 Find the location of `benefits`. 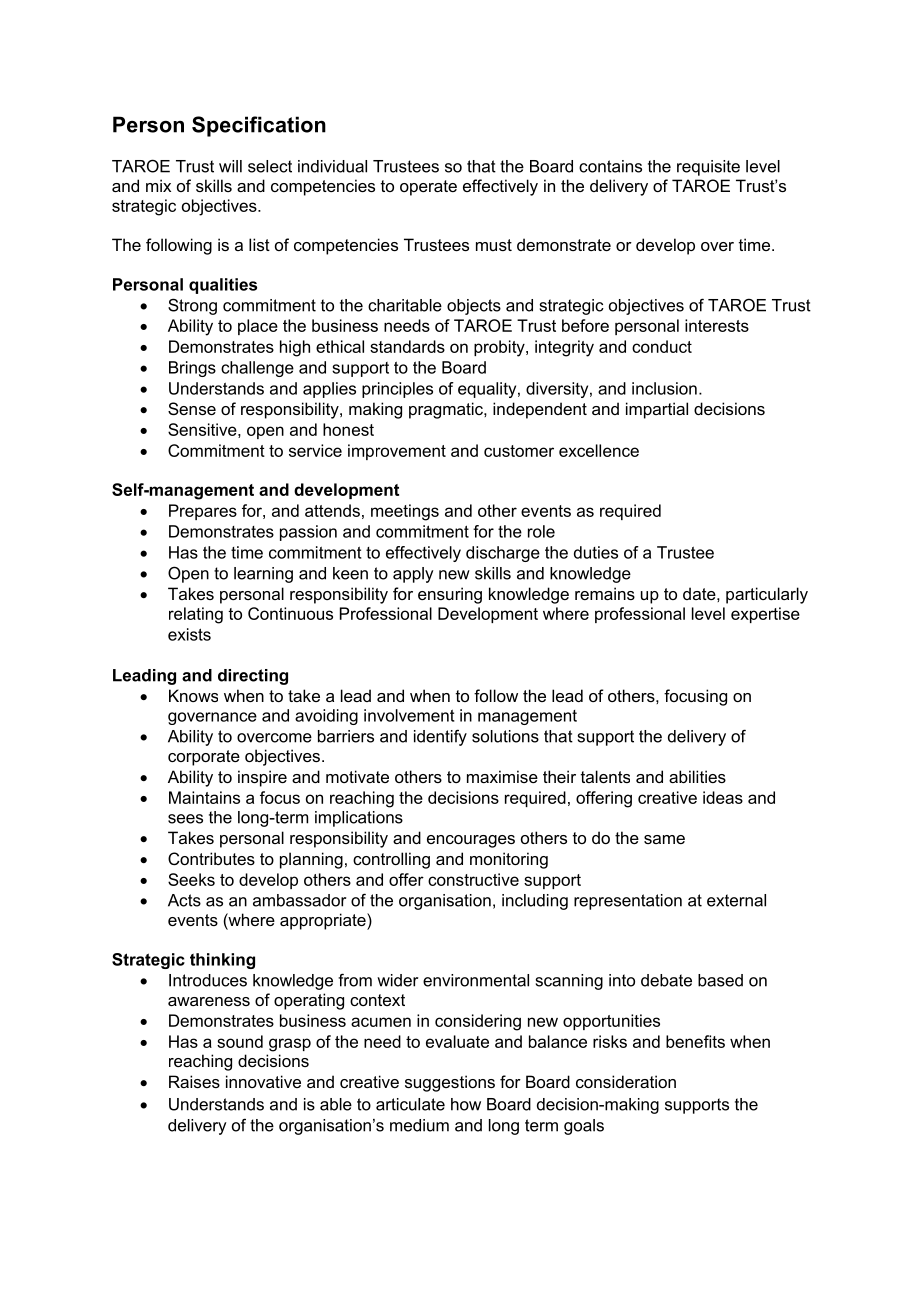

benefits is located at coordinates (695, 1041).
